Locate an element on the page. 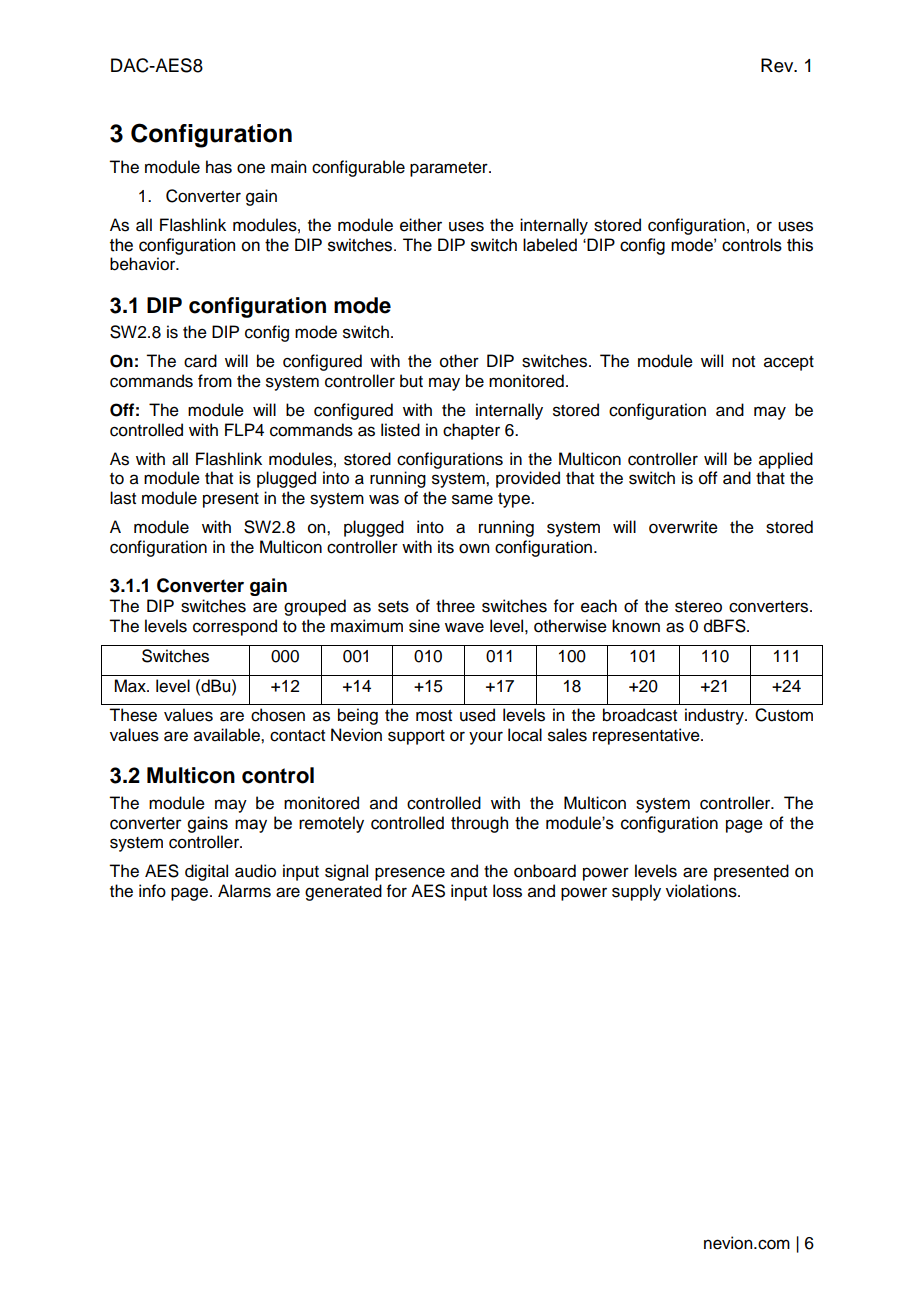 The width and height of the image is (924, 1308). last is located at coordinates (123, 498).
